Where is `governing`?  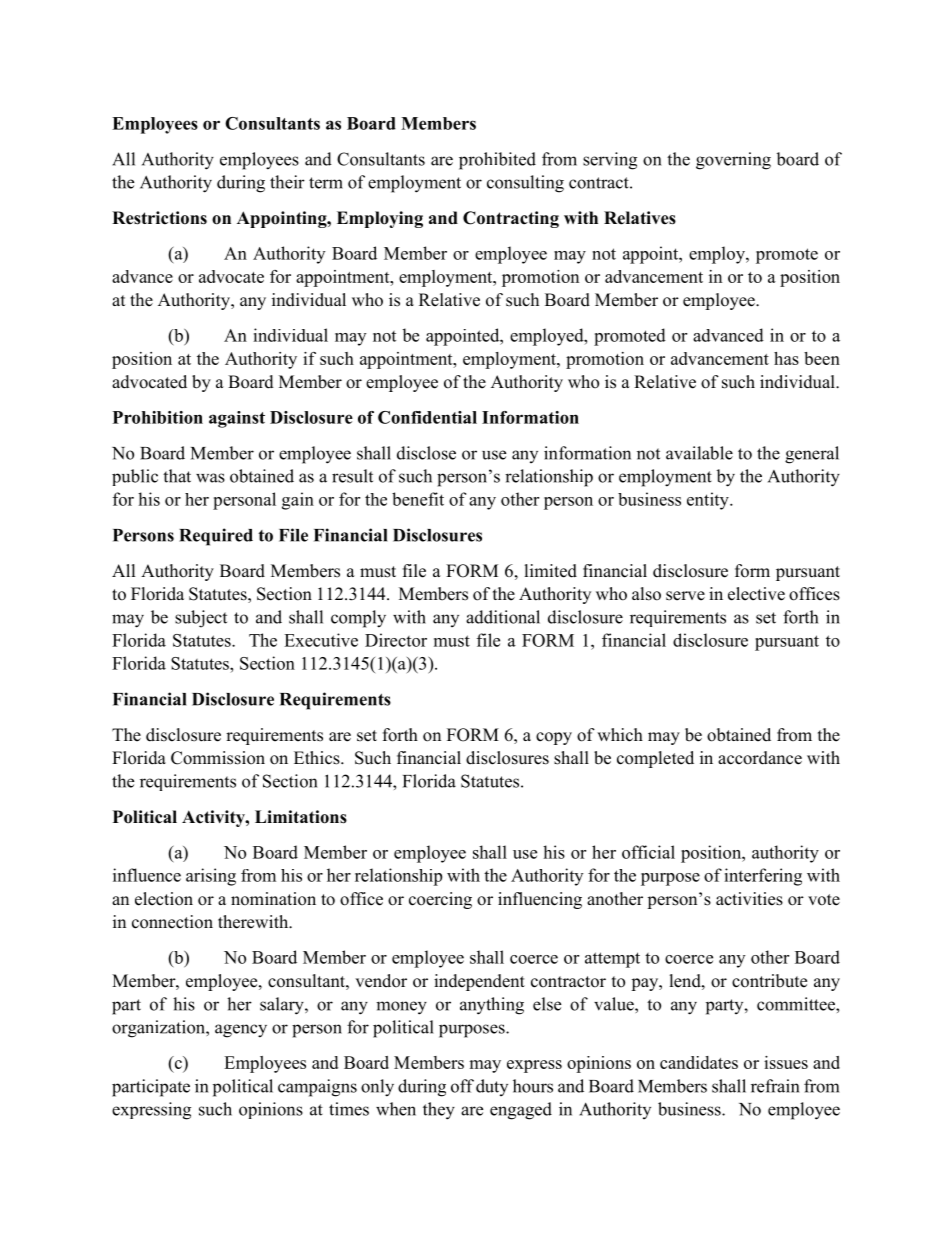 governing is located at coordinates (733, 161).
